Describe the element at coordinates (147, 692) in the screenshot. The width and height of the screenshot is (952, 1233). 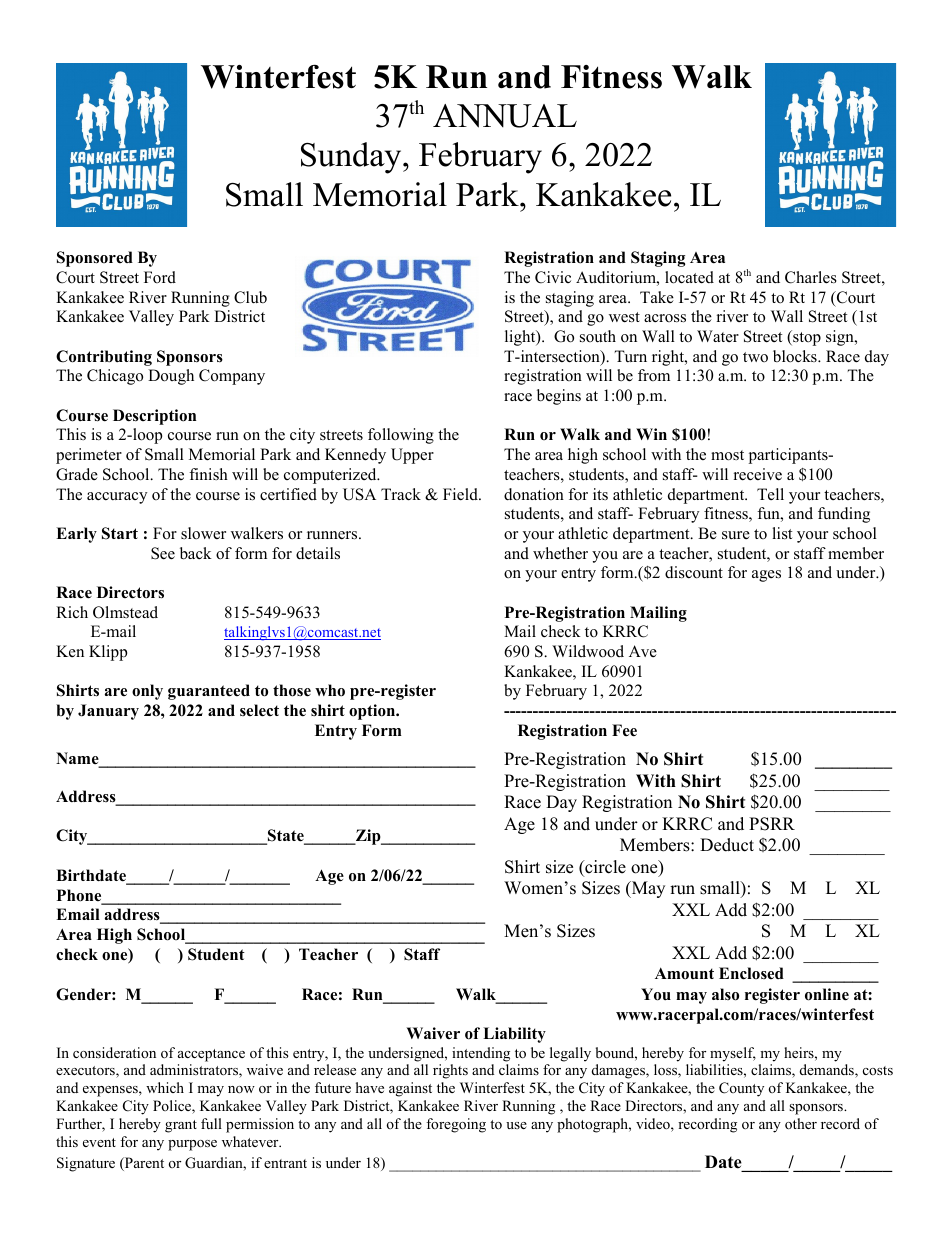
I see `only` at that location.
